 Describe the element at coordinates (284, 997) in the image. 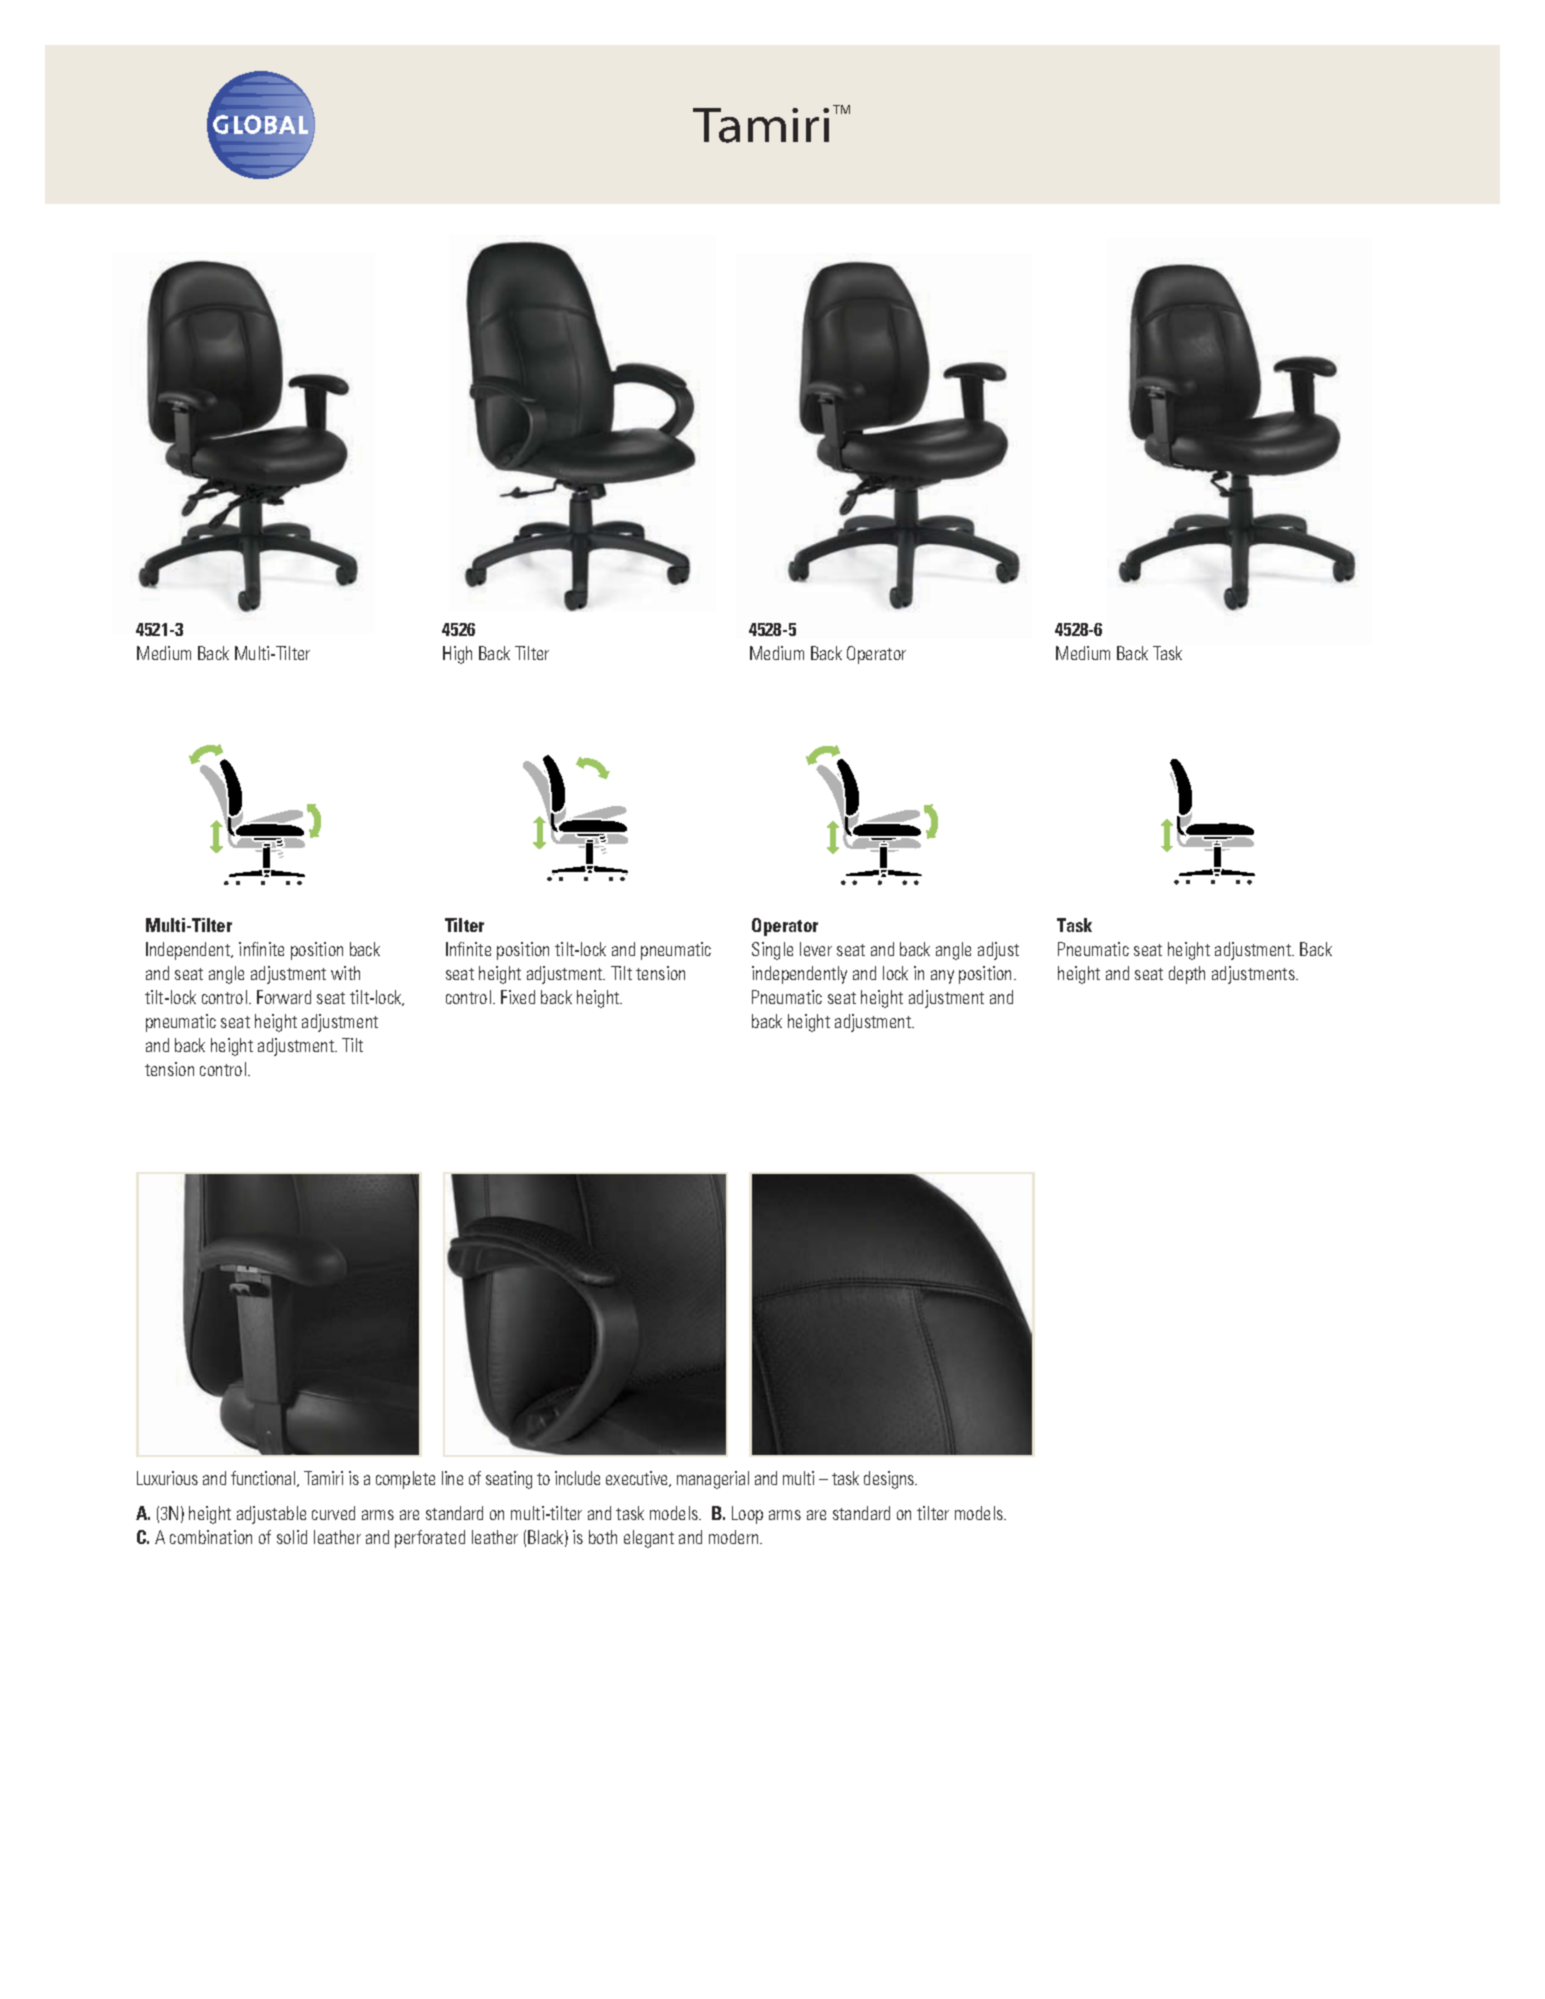

I see `Forward` at that location.
